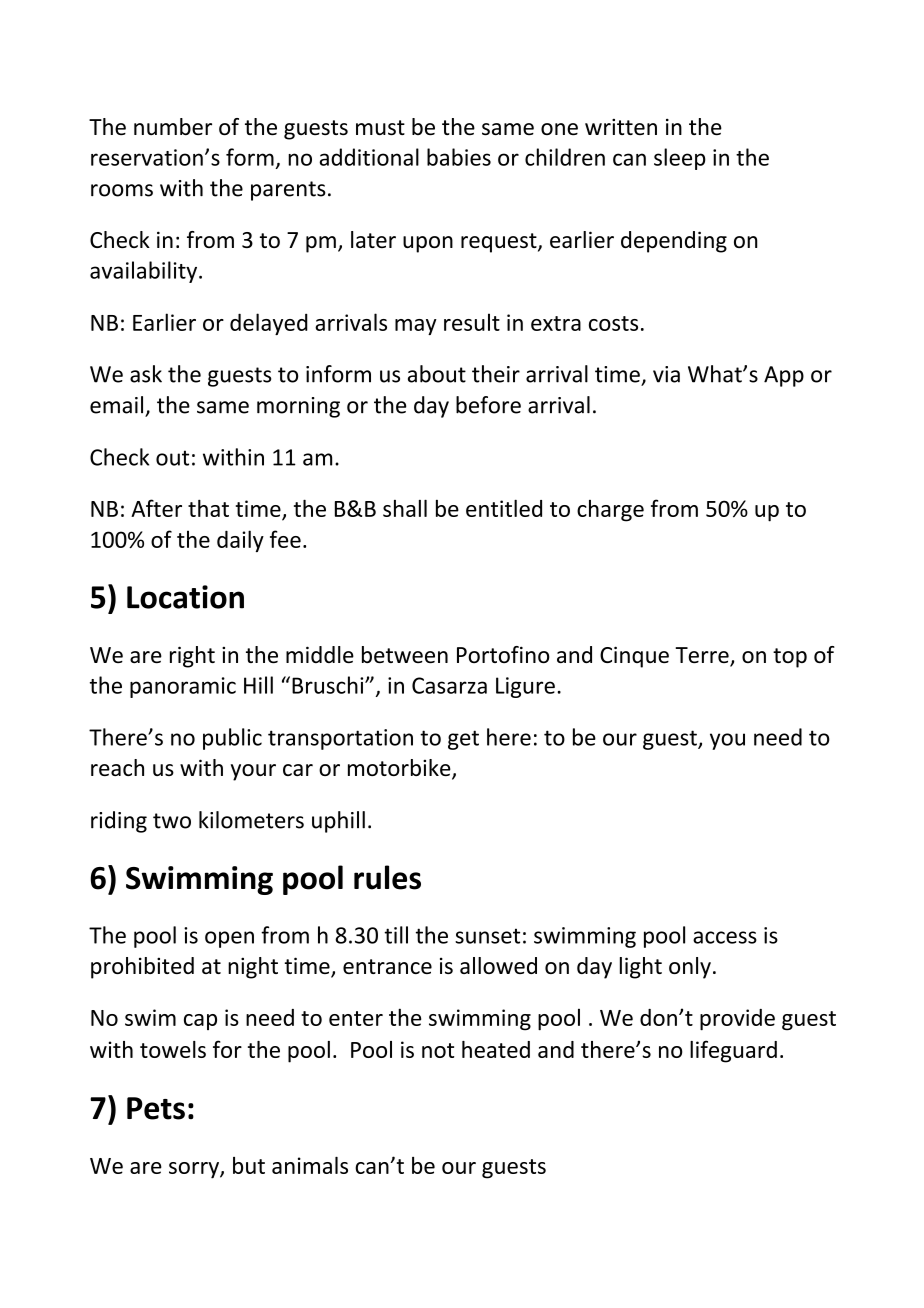 The image size is (924, 1308). Describe the element at coordinates (405, 508) in the screenshot. I see `shall` at that location.
